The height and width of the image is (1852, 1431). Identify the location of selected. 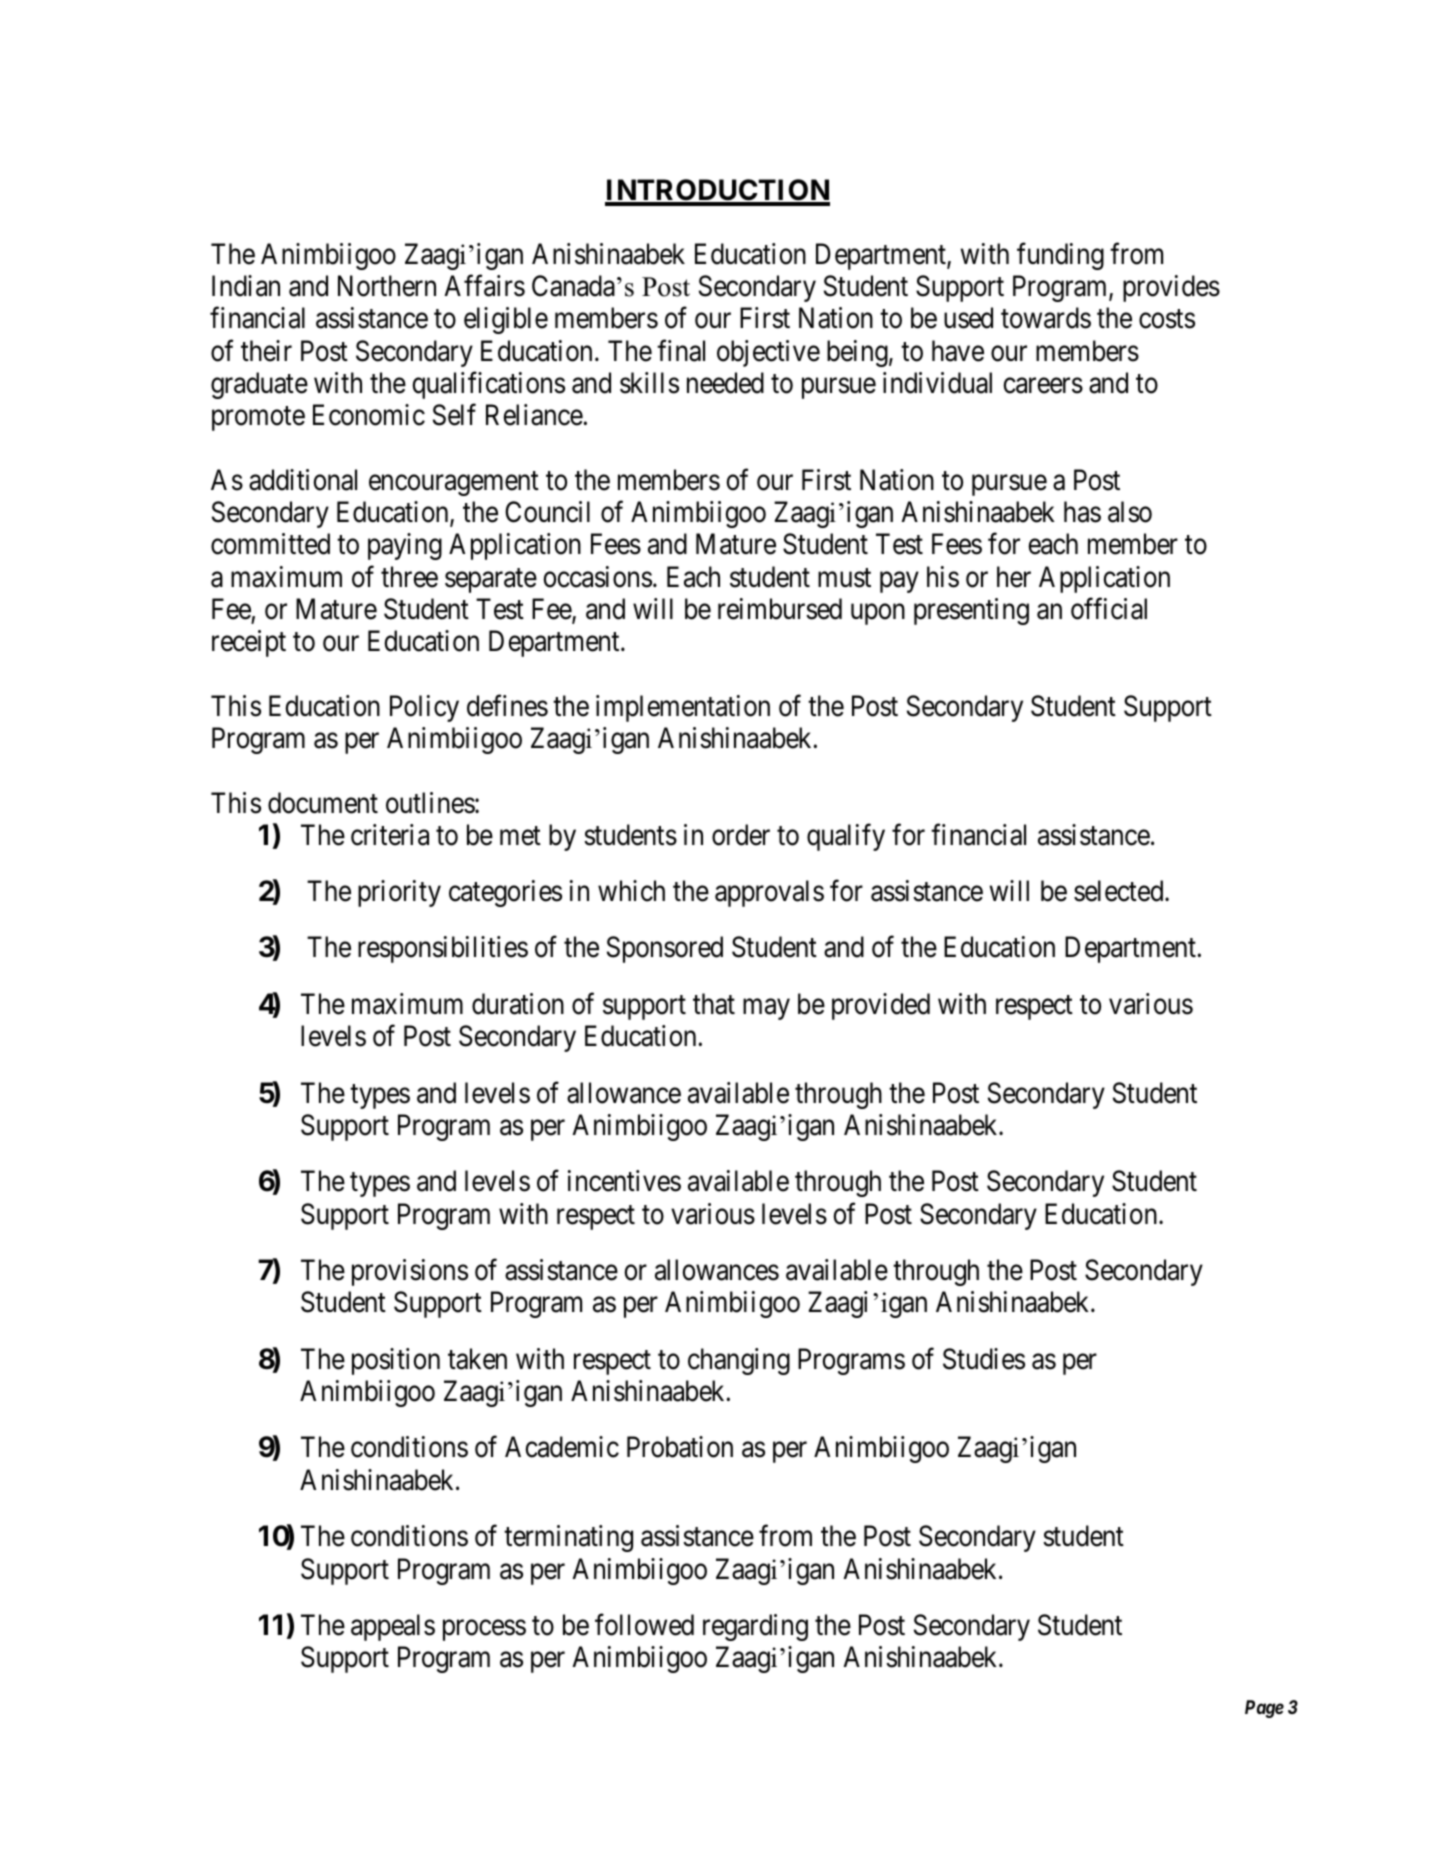
(1120, 891).
